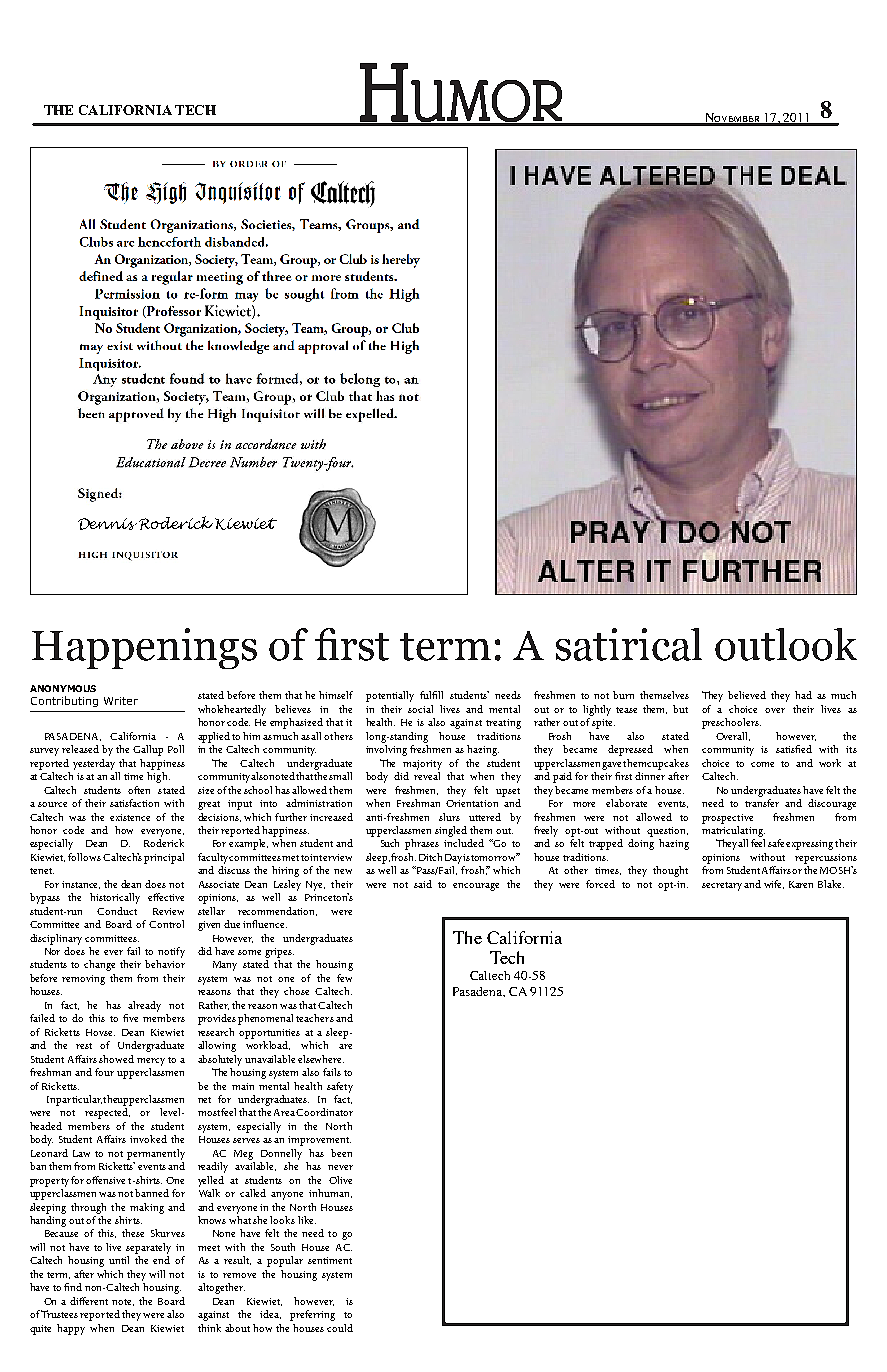  Describe the element at coordinates (431, 695) in the screenshot. I see `fulfill` at that location.
